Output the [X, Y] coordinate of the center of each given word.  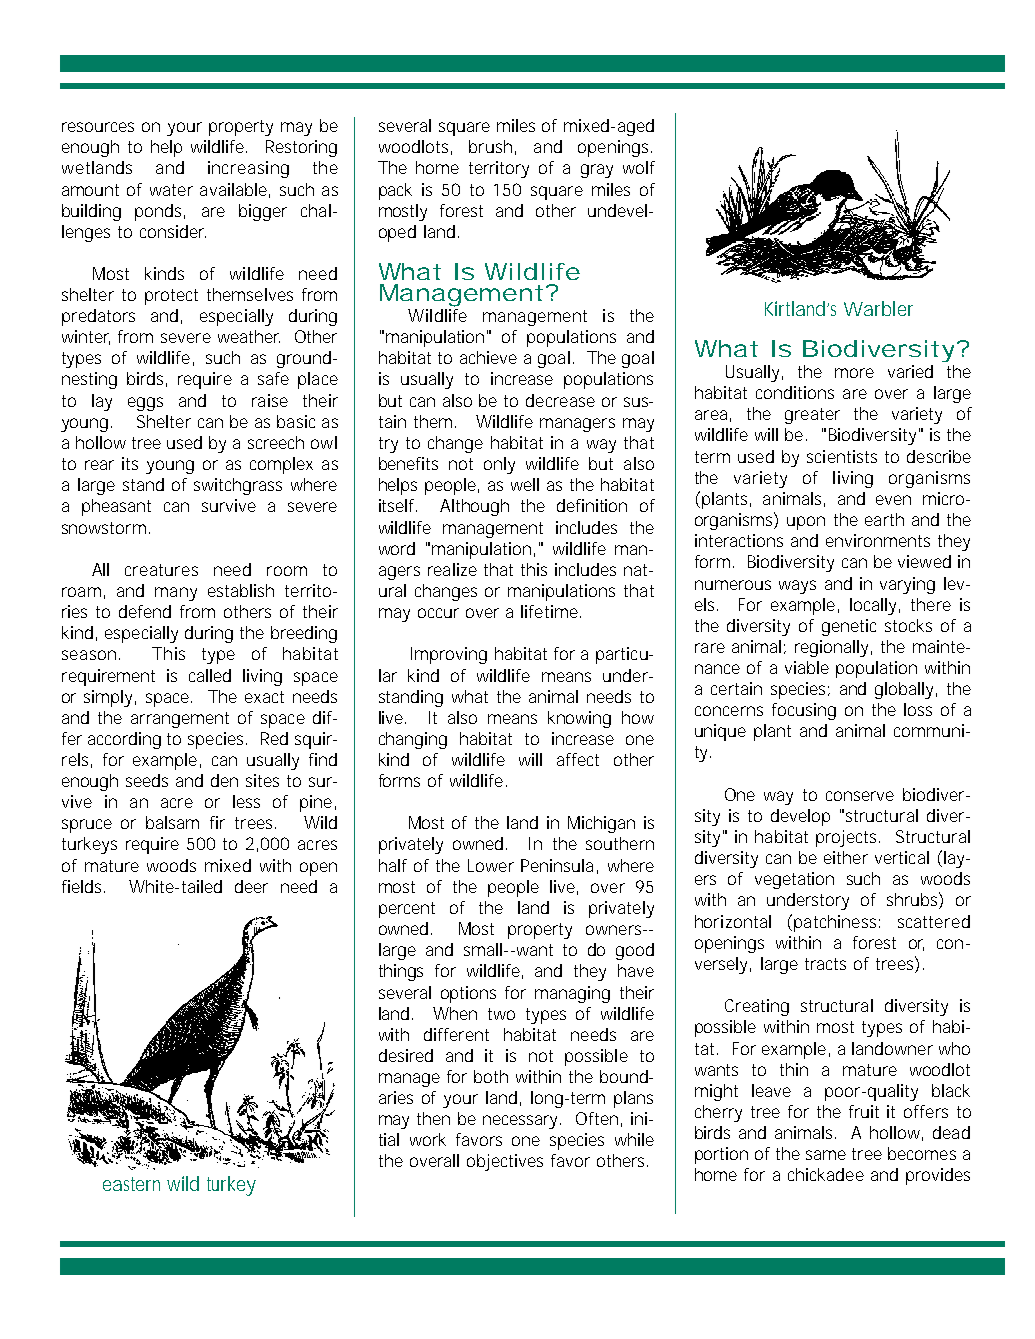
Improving [449, 655]
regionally [833, 648]
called [210, 675]
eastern [131, 1184]
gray [597, 171]
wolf [639, 167]
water [171, 190]
